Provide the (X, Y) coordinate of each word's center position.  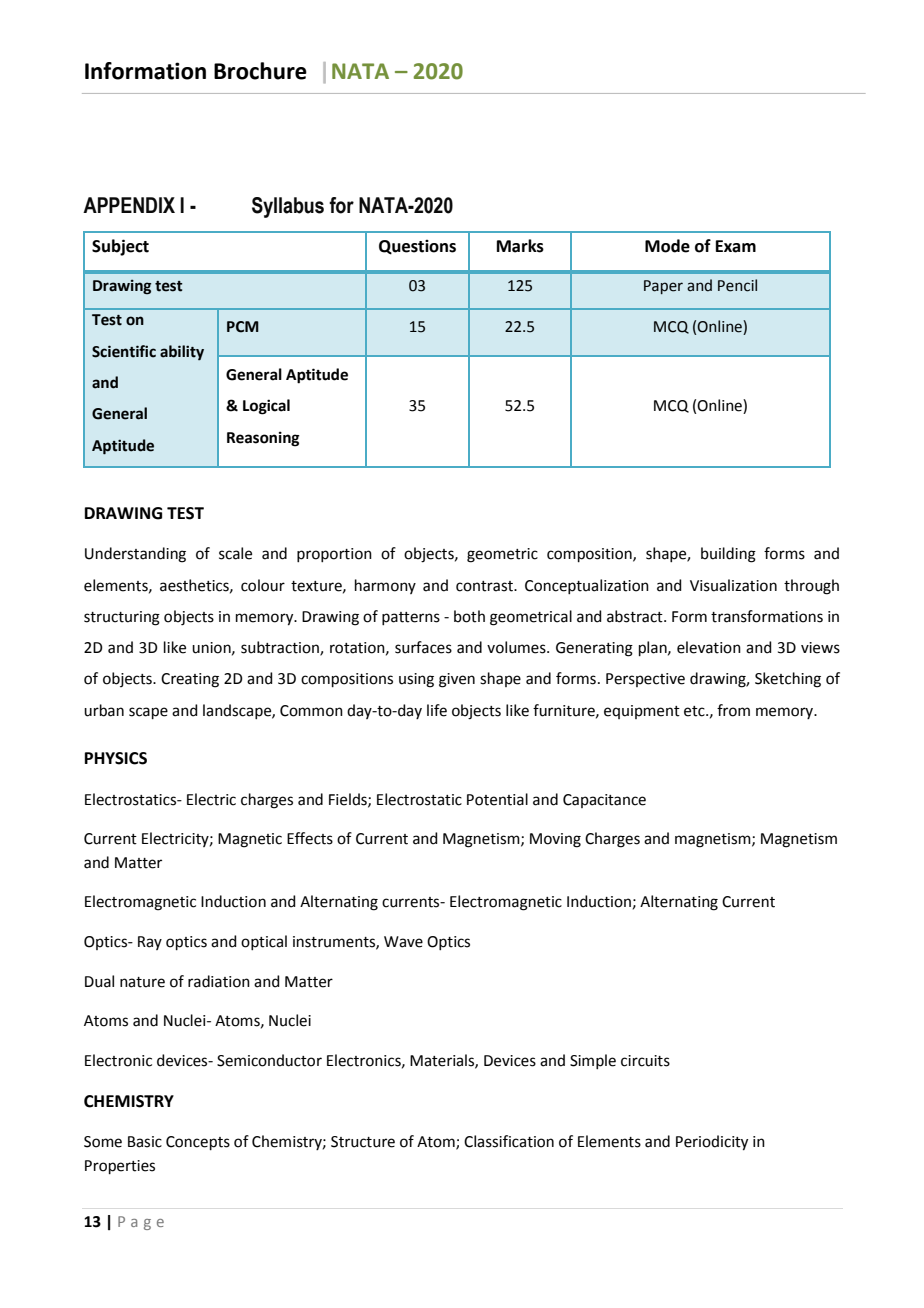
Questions (417, 247)
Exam (736, 246)
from (733, 710)
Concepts (198, 1143)
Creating (190, 680)
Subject (120, 247)
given (457, 680)
